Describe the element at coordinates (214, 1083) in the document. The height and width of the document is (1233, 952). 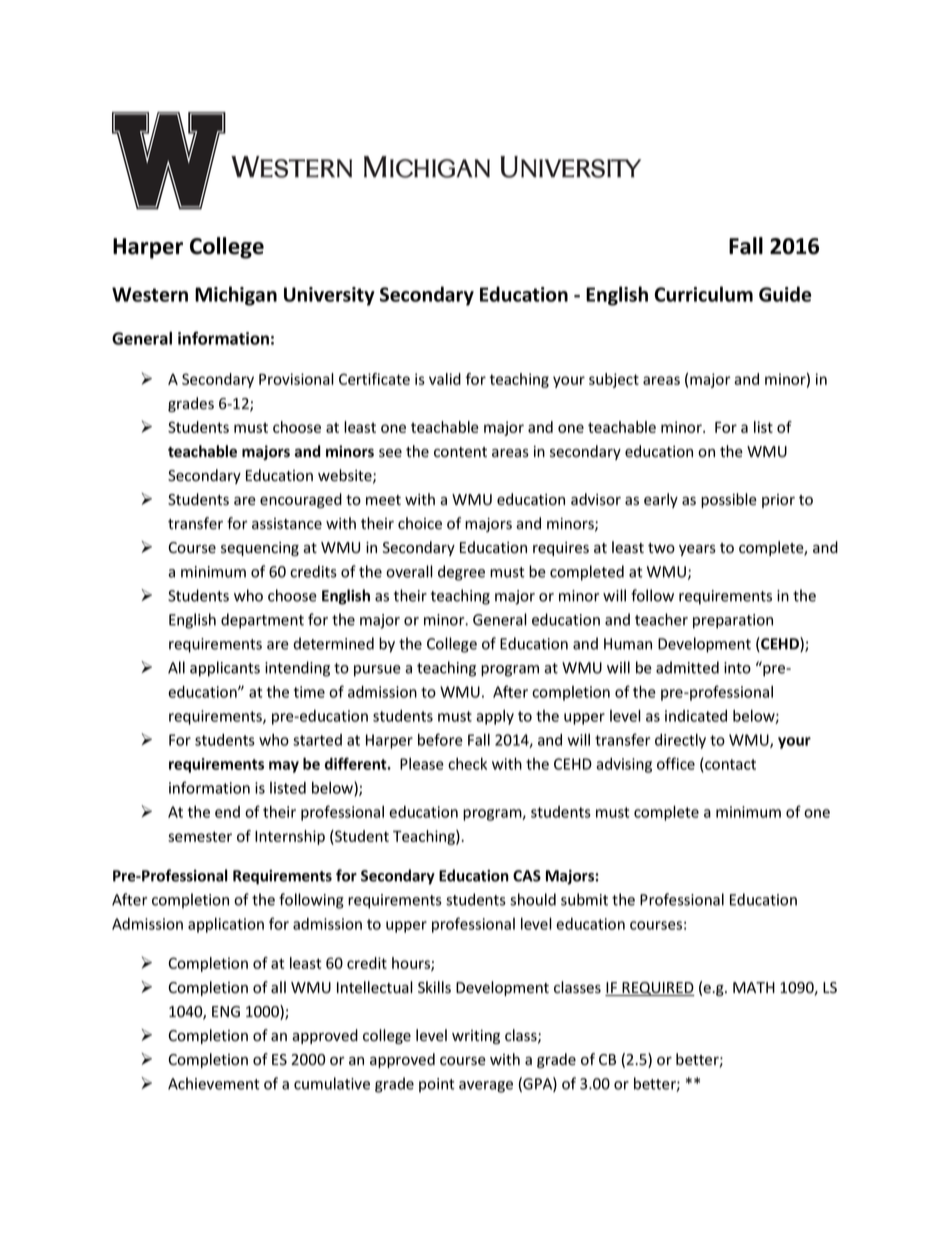
I see `Achievement` at that location.
